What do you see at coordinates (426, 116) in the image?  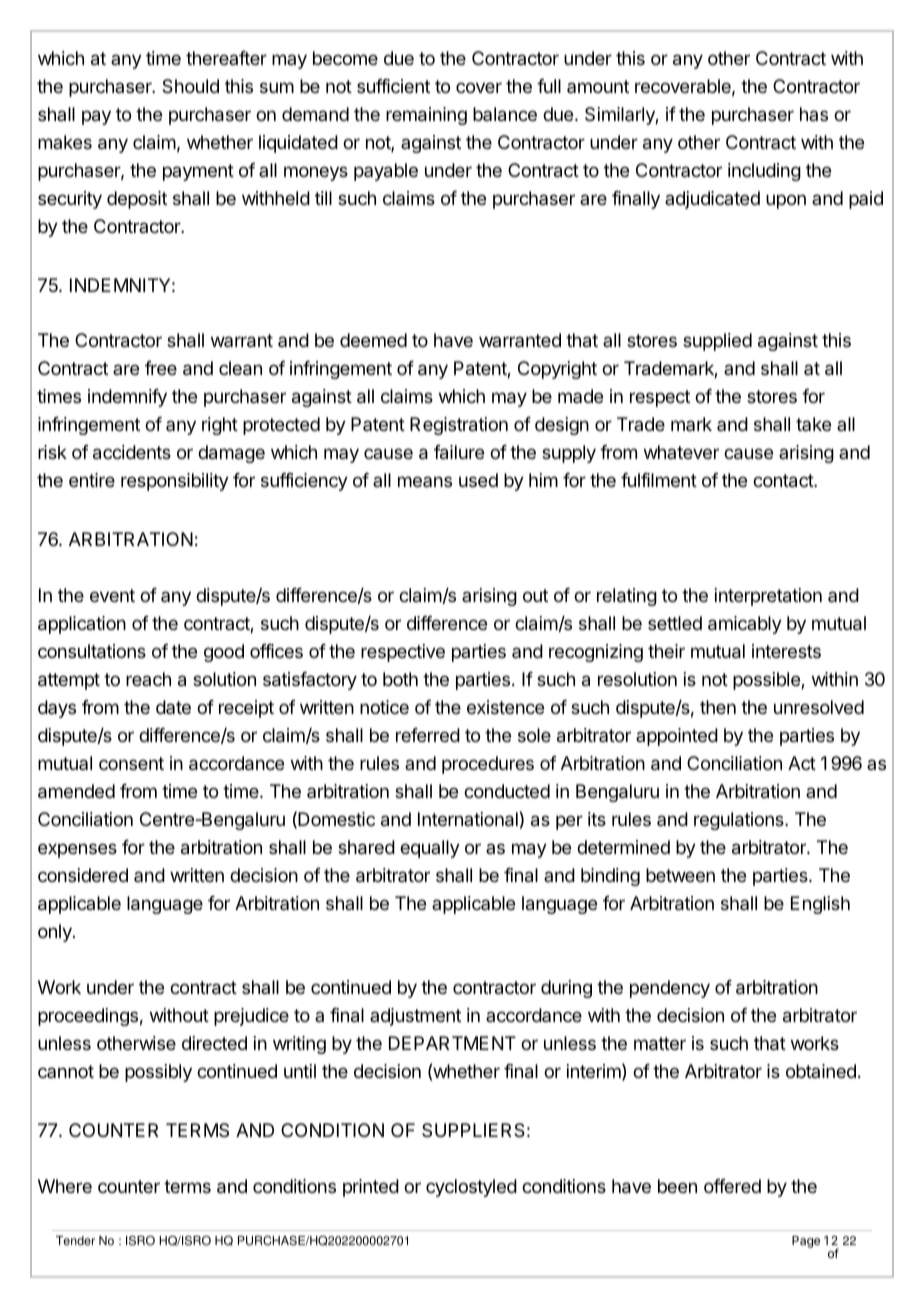 I see `remaining` at bounding box center [426, 116].
